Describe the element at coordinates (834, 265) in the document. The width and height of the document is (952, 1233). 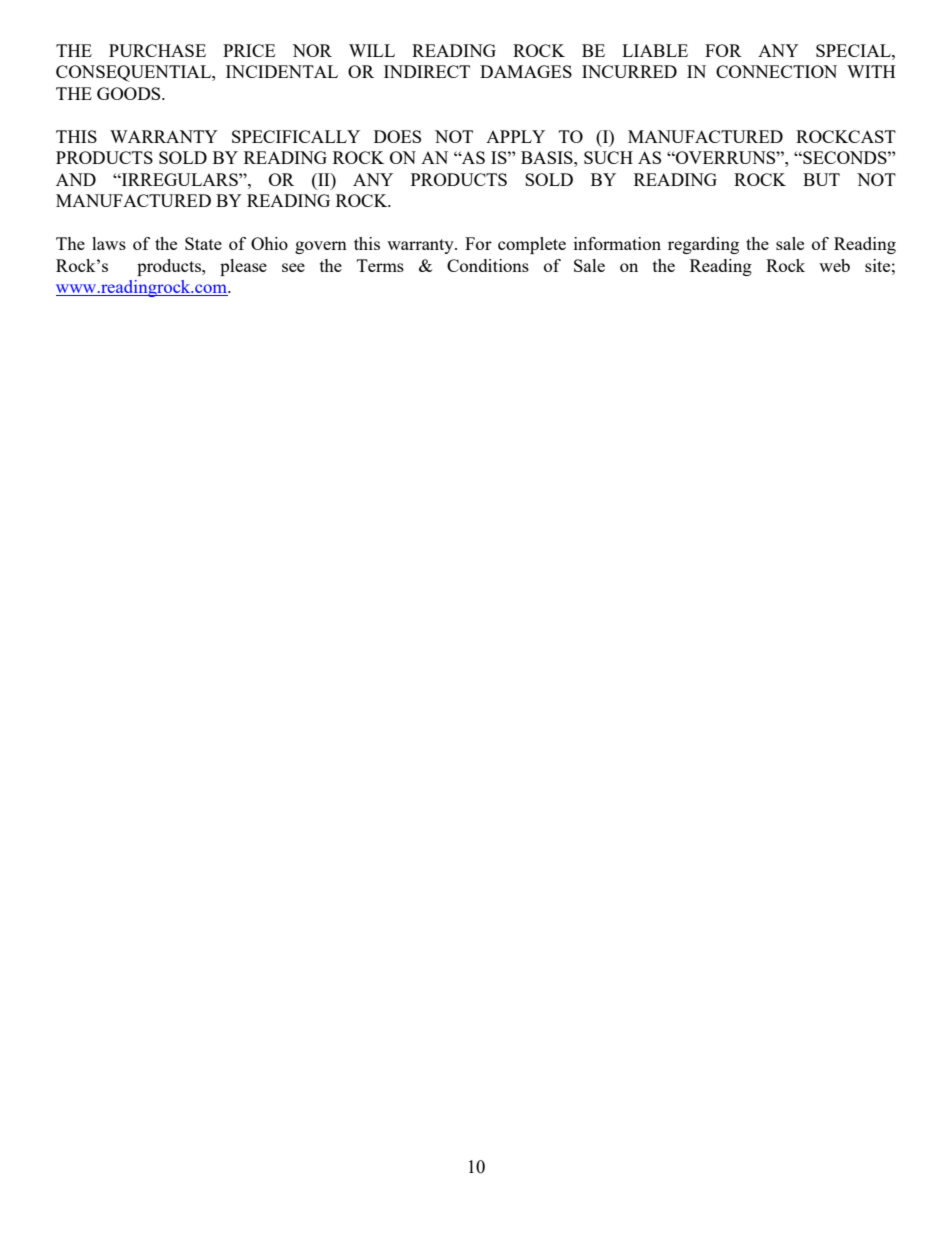
I see `web` at that location.
